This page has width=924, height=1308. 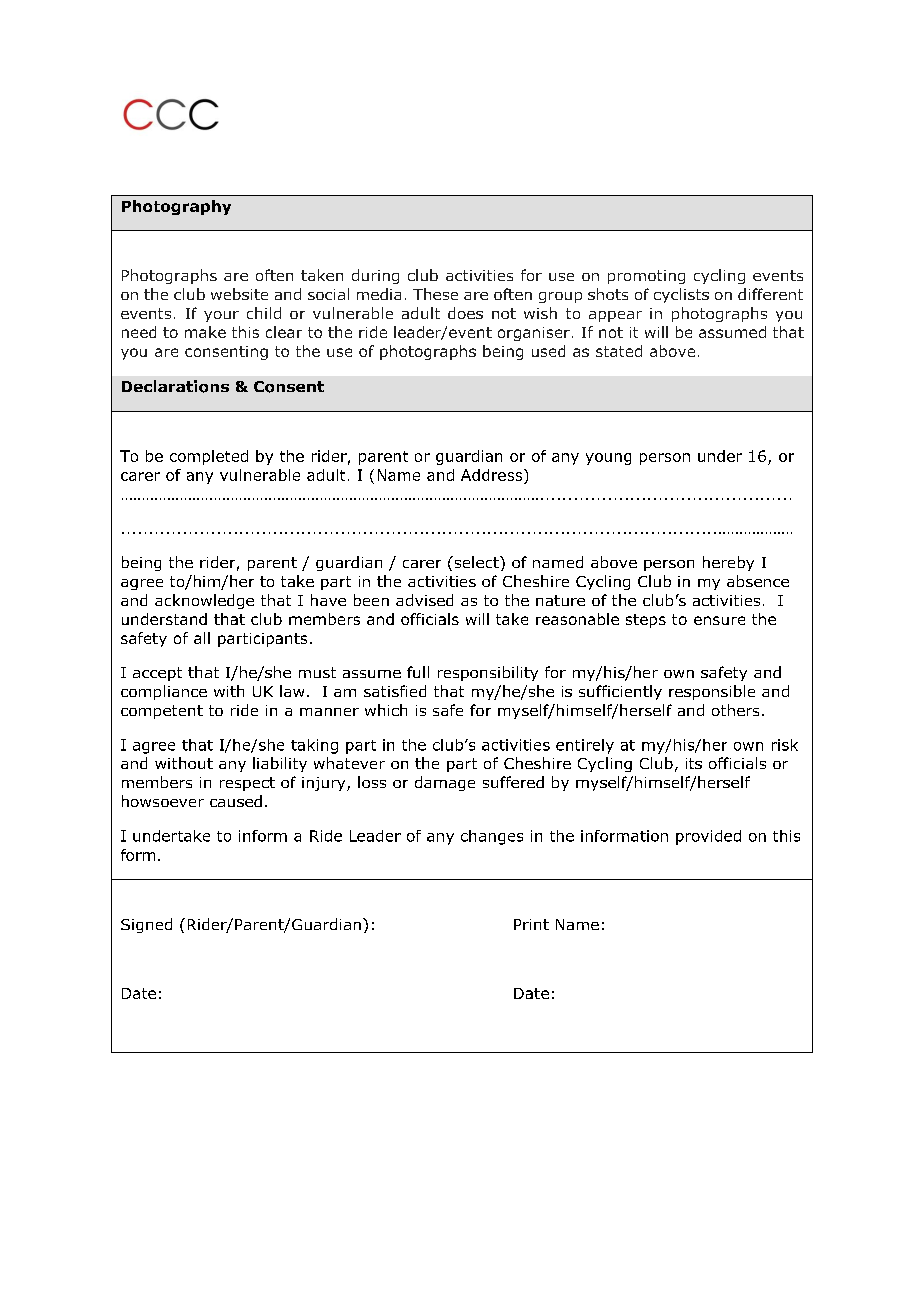 What do you see at coordinates (493, 475) in the page?
I see `Address` at bounding box center [493, 475].
